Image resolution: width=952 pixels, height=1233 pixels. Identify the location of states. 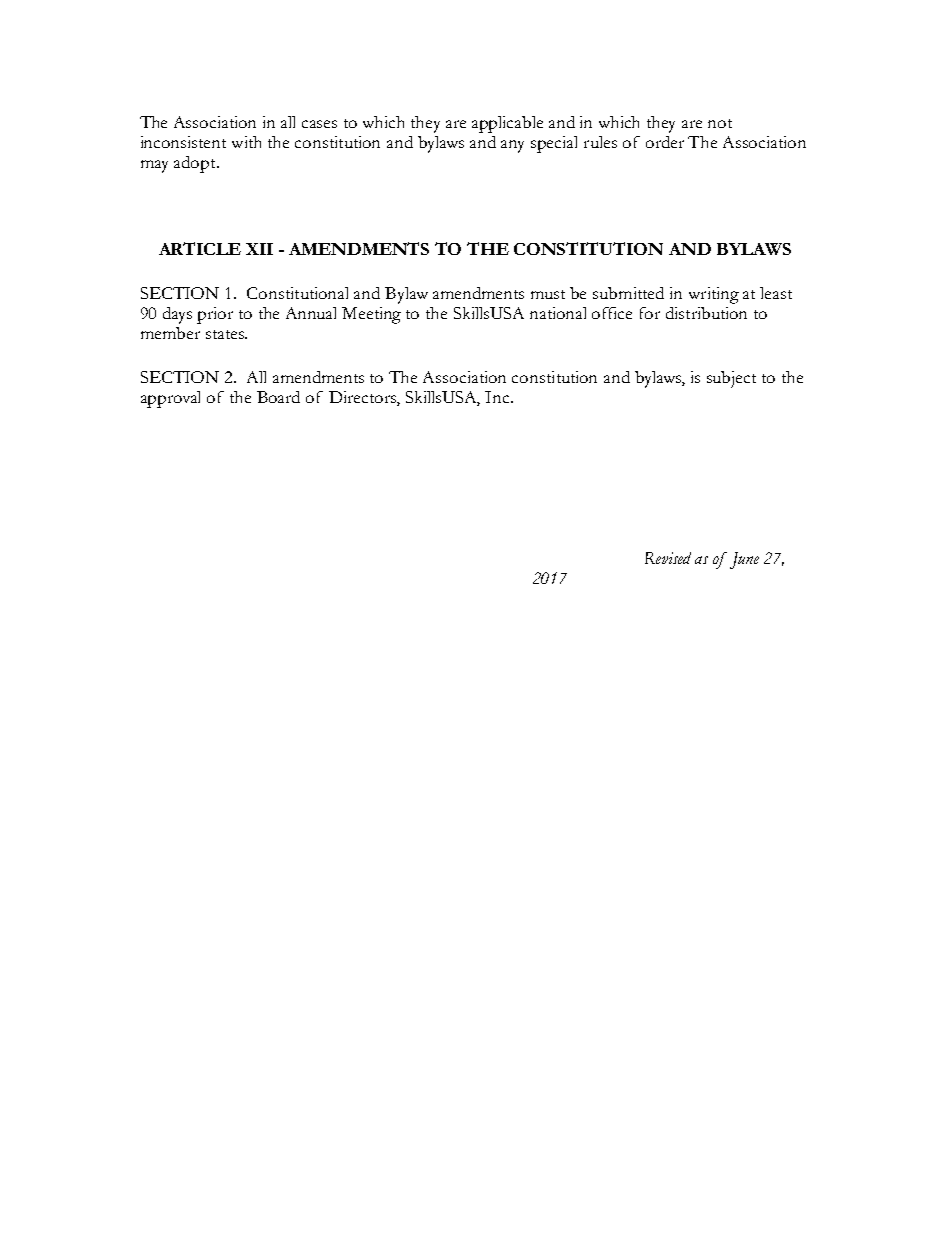
(226, 334).
